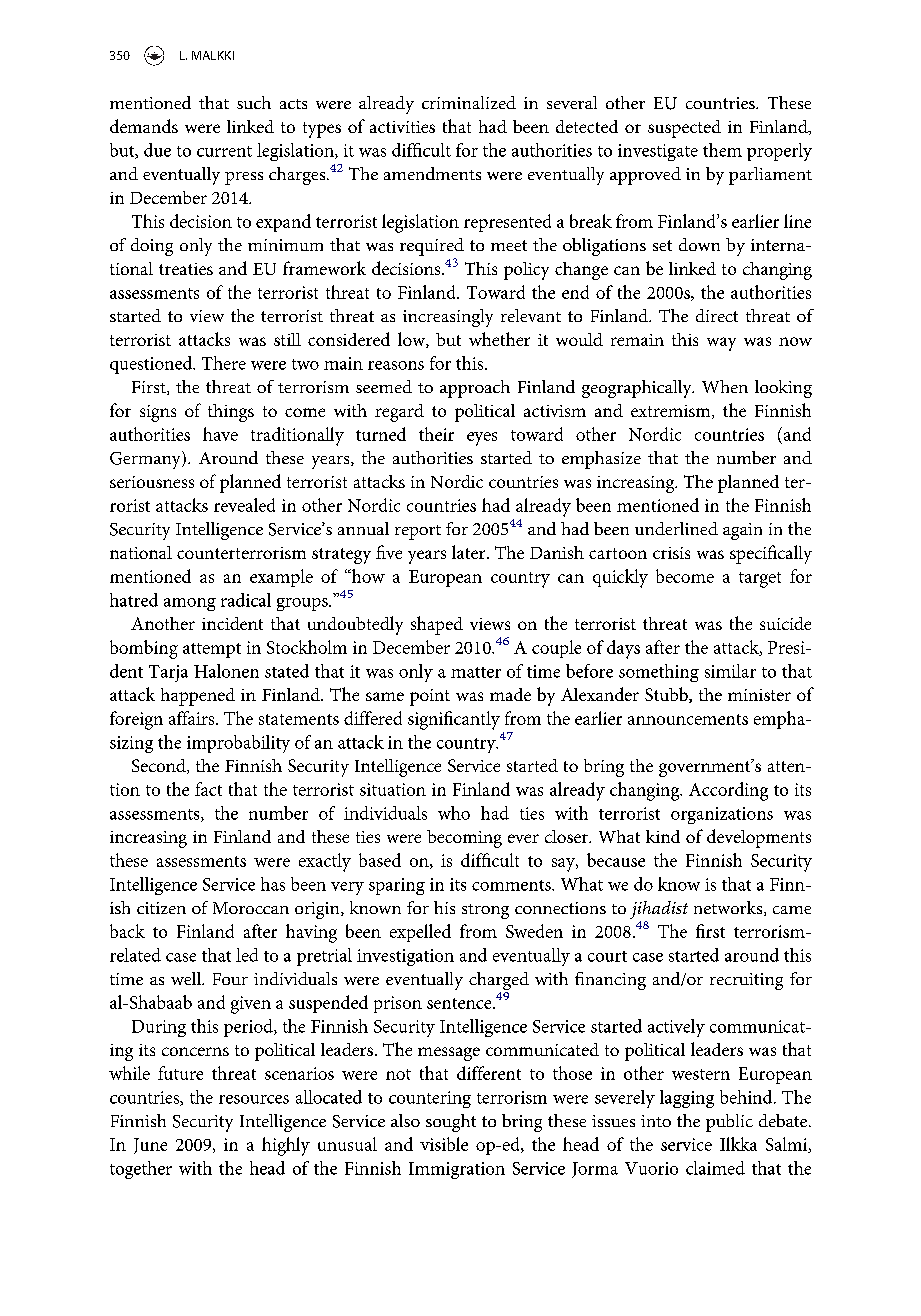  I want to click on well, so click(187, 978).
